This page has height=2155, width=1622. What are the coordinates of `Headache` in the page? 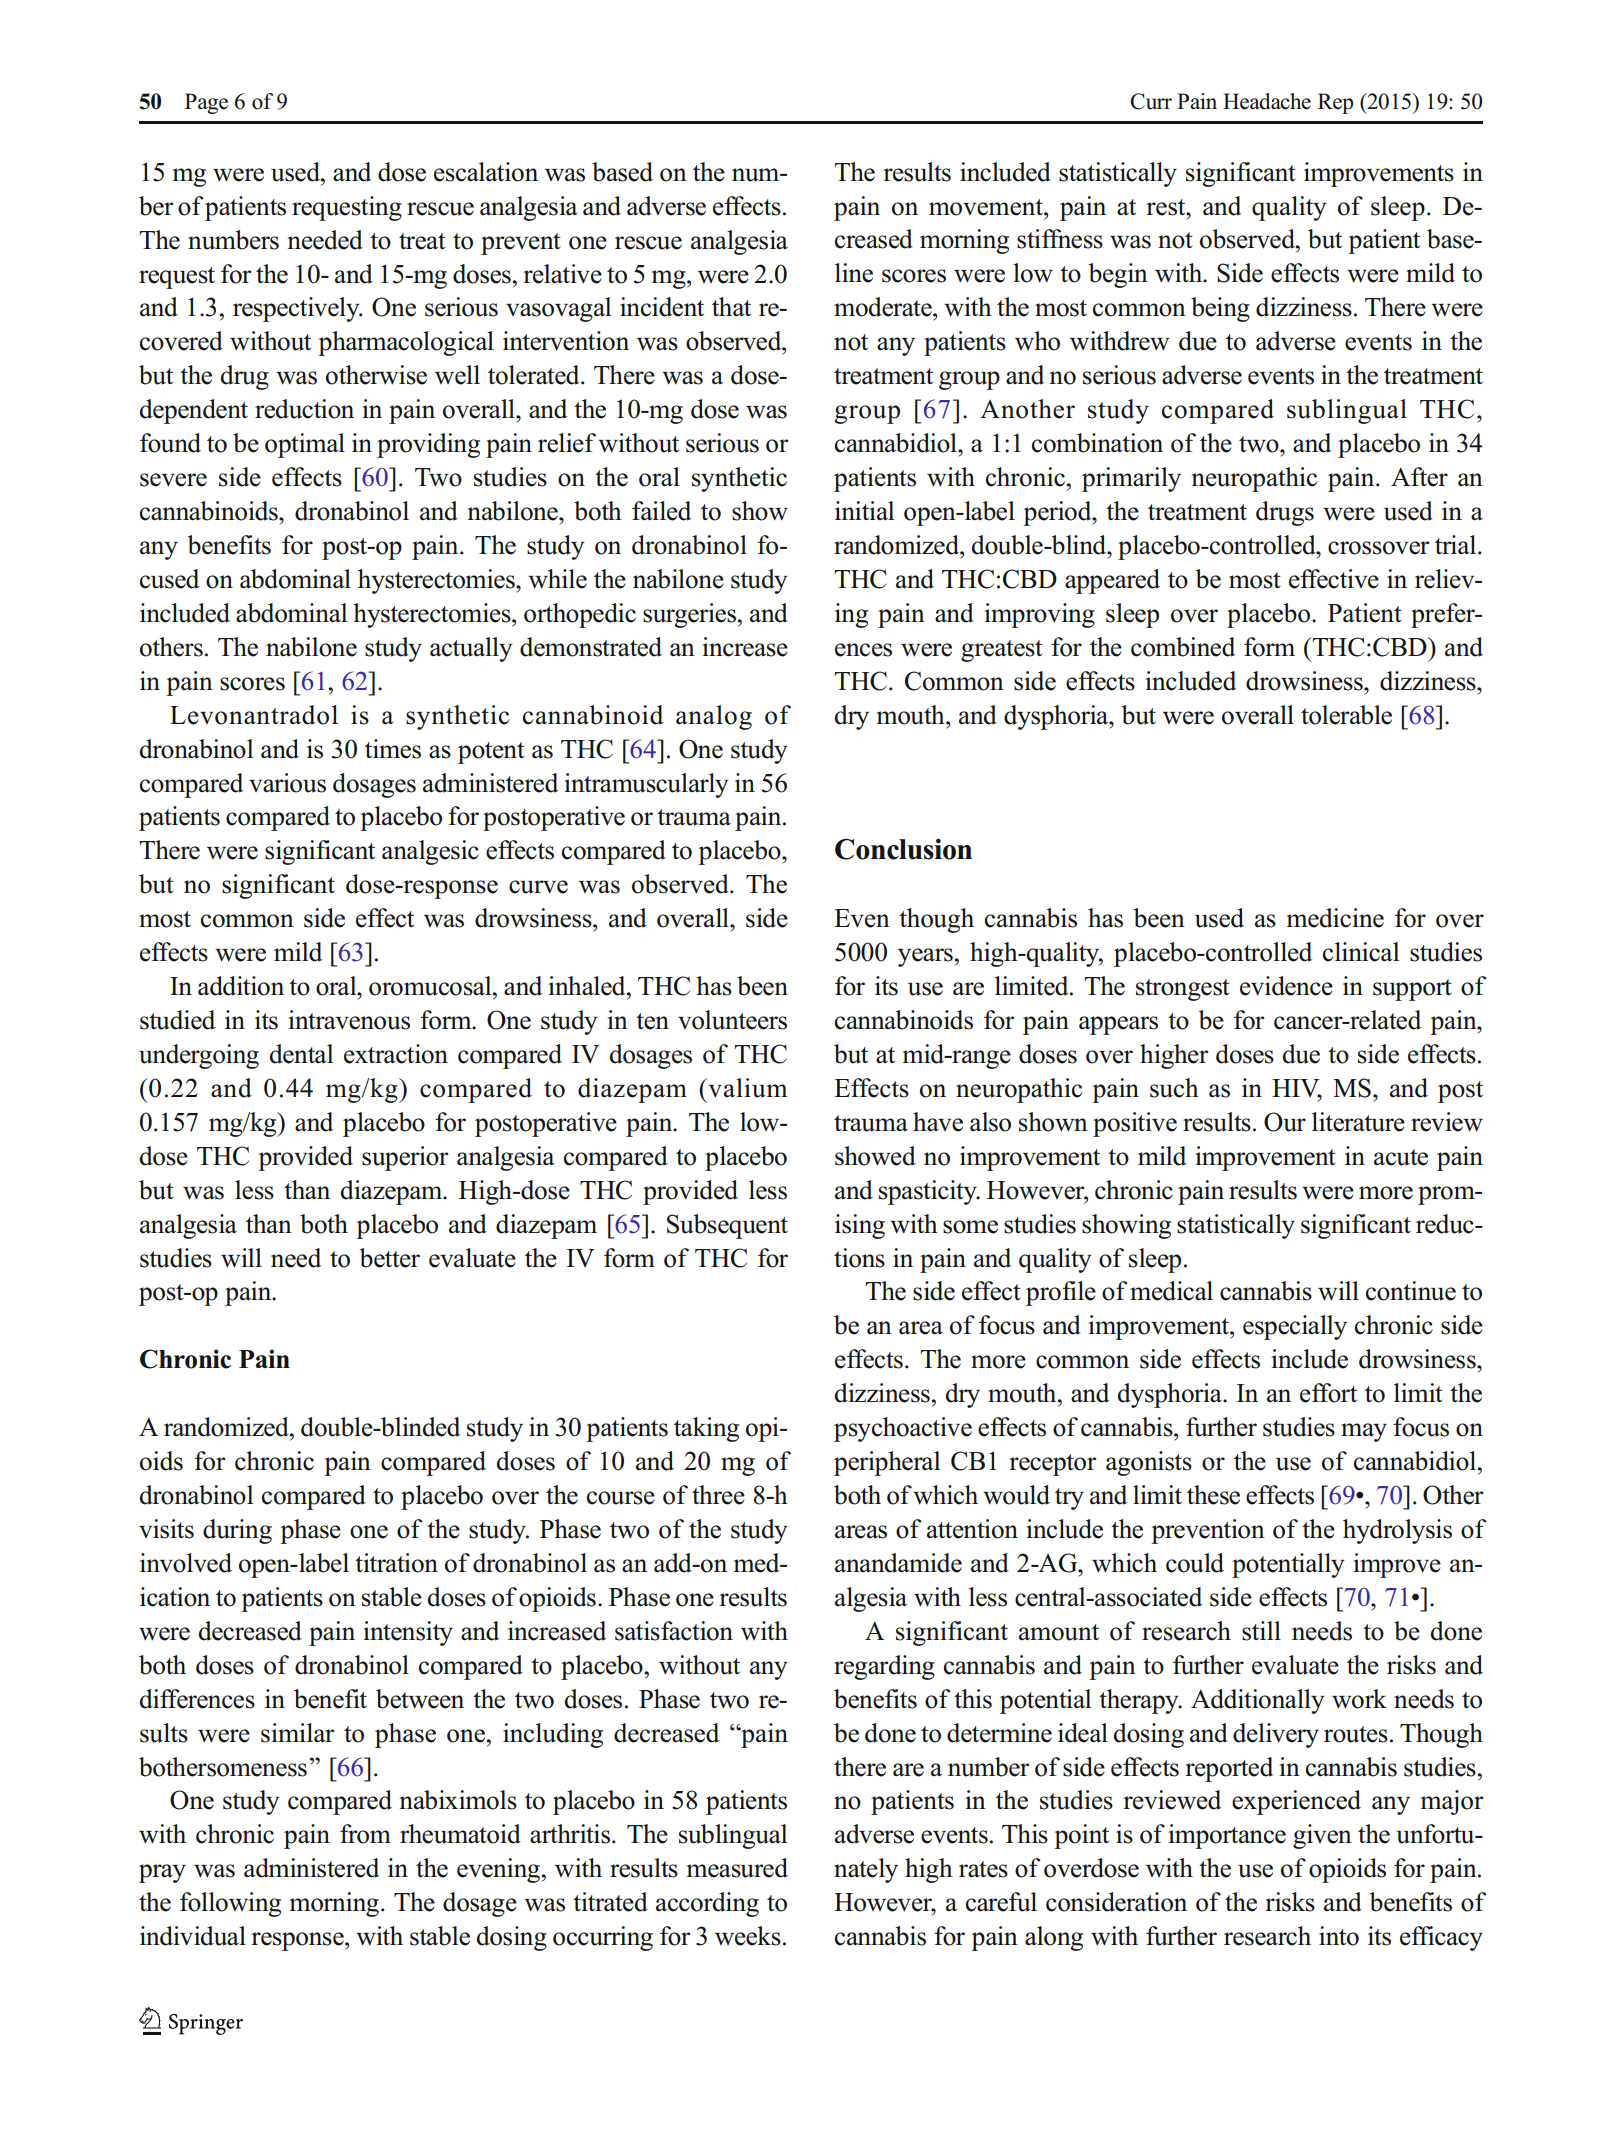 It's located at (1267, 101).
